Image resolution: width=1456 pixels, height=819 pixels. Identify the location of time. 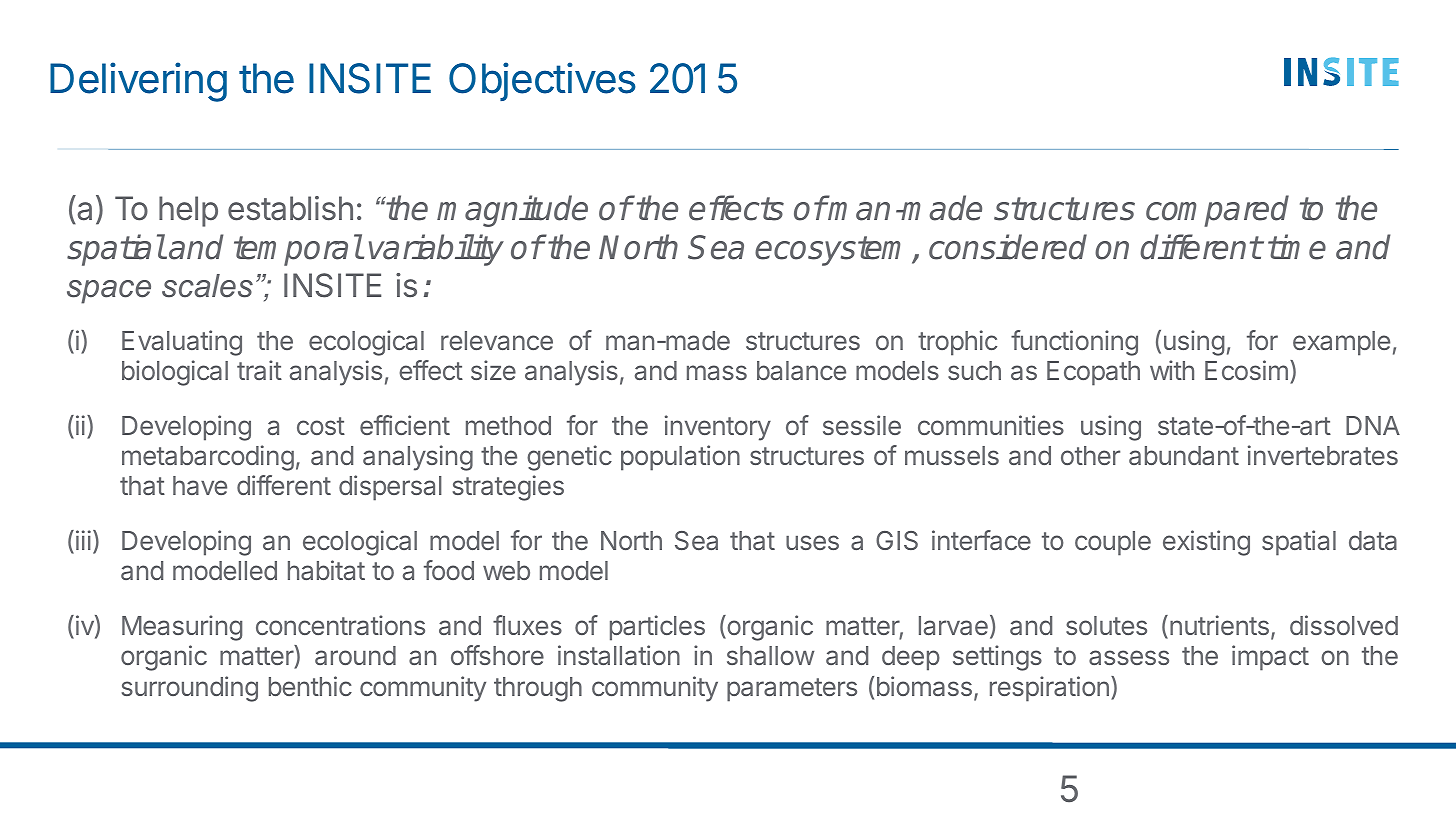
(1297, 247).
